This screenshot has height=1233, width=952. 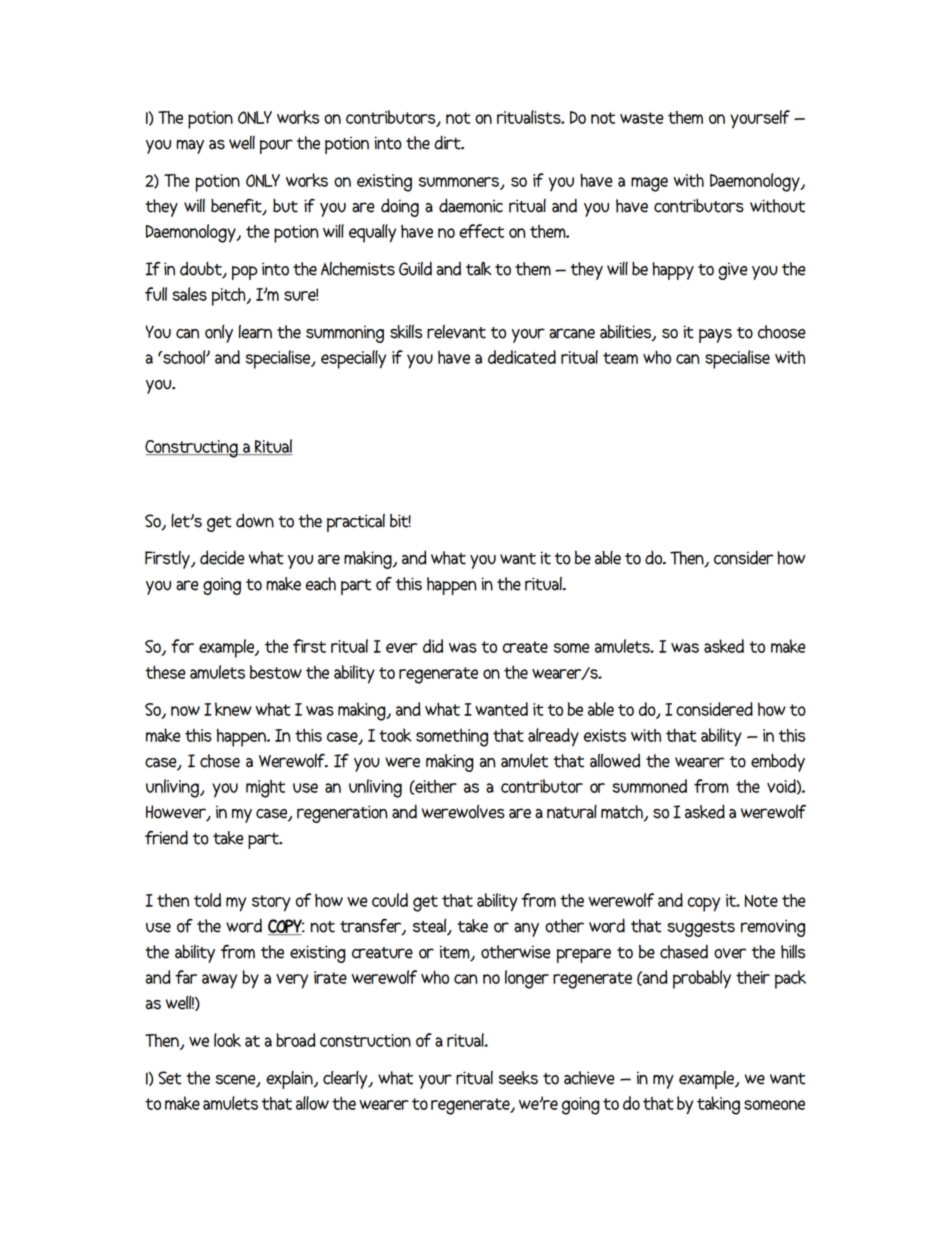 What do you see at coordinates (448, 142) in the screenshot?
I see `dirt` at bounding box center [448, 142].
